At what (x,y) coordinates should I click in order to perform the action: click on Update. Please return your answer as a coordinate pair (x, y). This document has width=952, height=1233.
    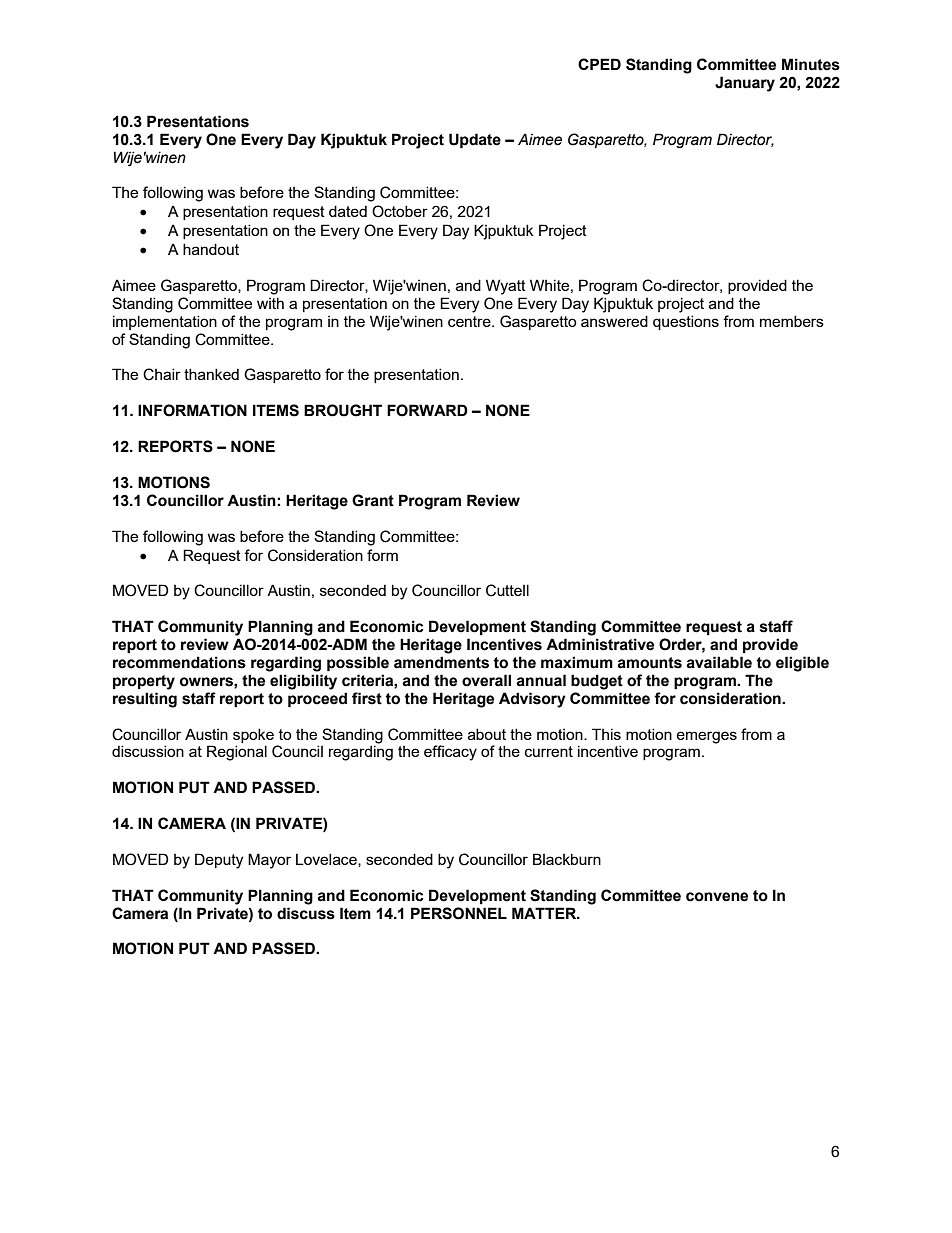
    Looking at the image, I should click on (475, 141).
